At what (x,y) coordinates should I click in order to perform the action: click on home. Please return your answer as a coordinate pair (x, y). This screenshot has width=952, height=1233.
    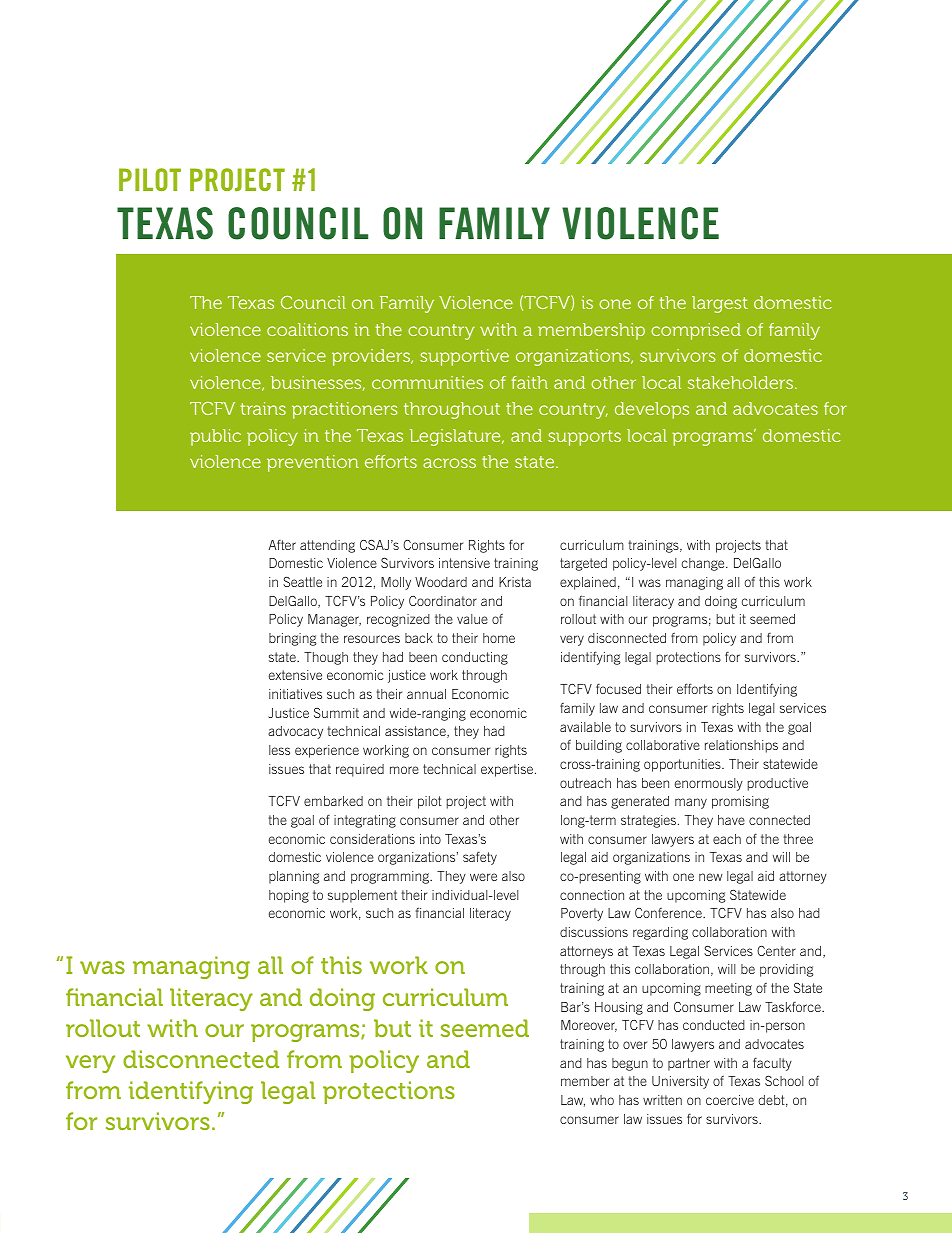
    Looking at the image, I should click on (499, 638).
